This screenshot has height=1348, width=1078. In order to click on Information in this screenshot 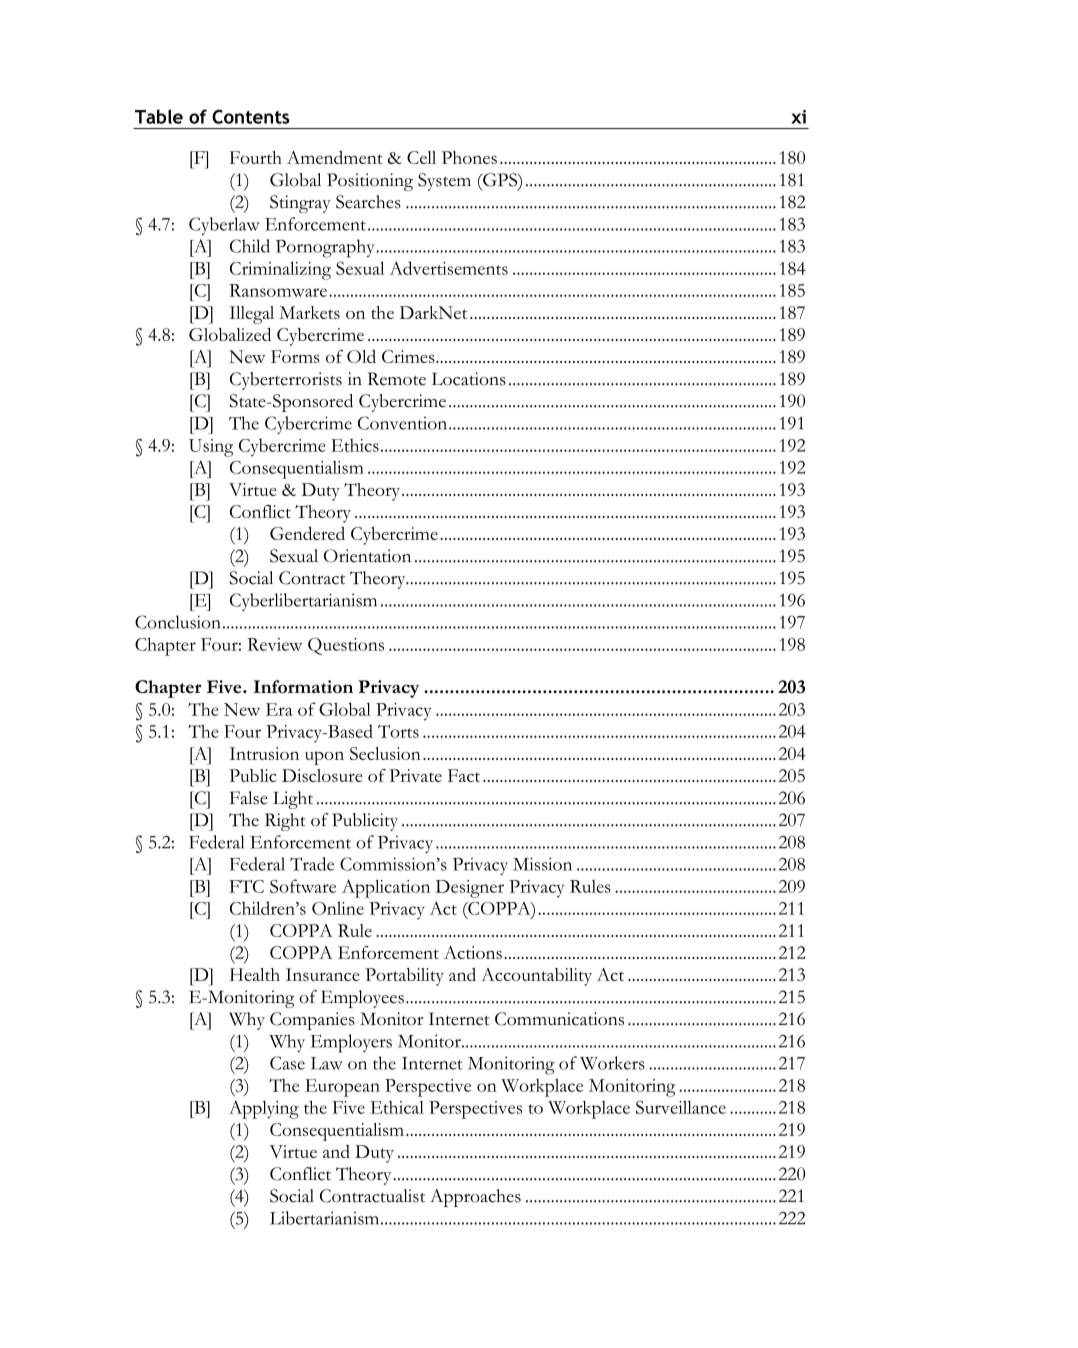, I will do `click(303, 686)`.
